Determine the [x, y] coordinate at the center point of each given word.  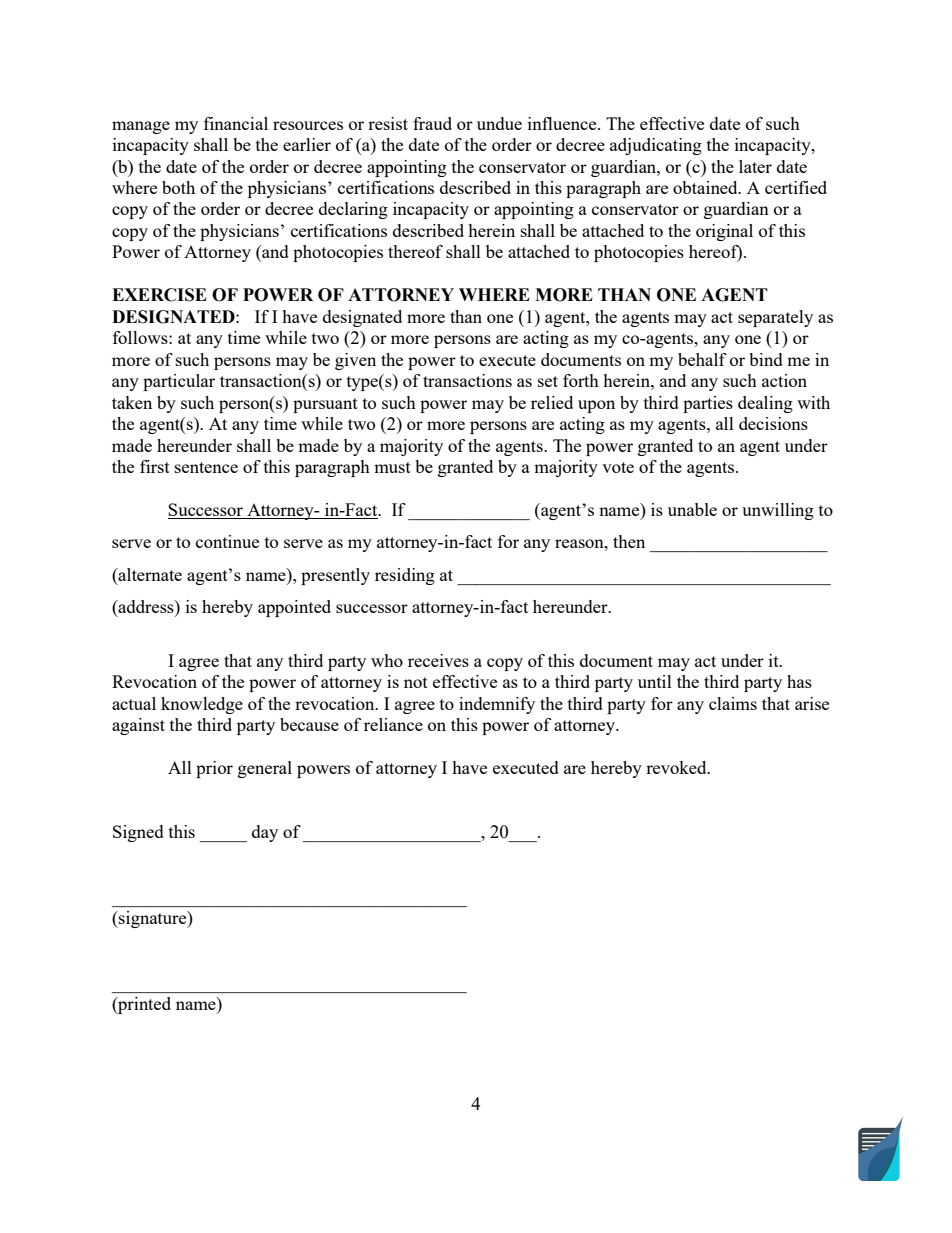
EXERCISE [159, 295]
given [355, 361]
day [265, 833]
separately [775, 318]
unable [692, 509]
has [799, 681]
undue [499, 123]
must [392, 467]
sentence [206, 467]
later [755, 166]
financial [236, 123]
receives [438, 660]
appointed [294, 608]
